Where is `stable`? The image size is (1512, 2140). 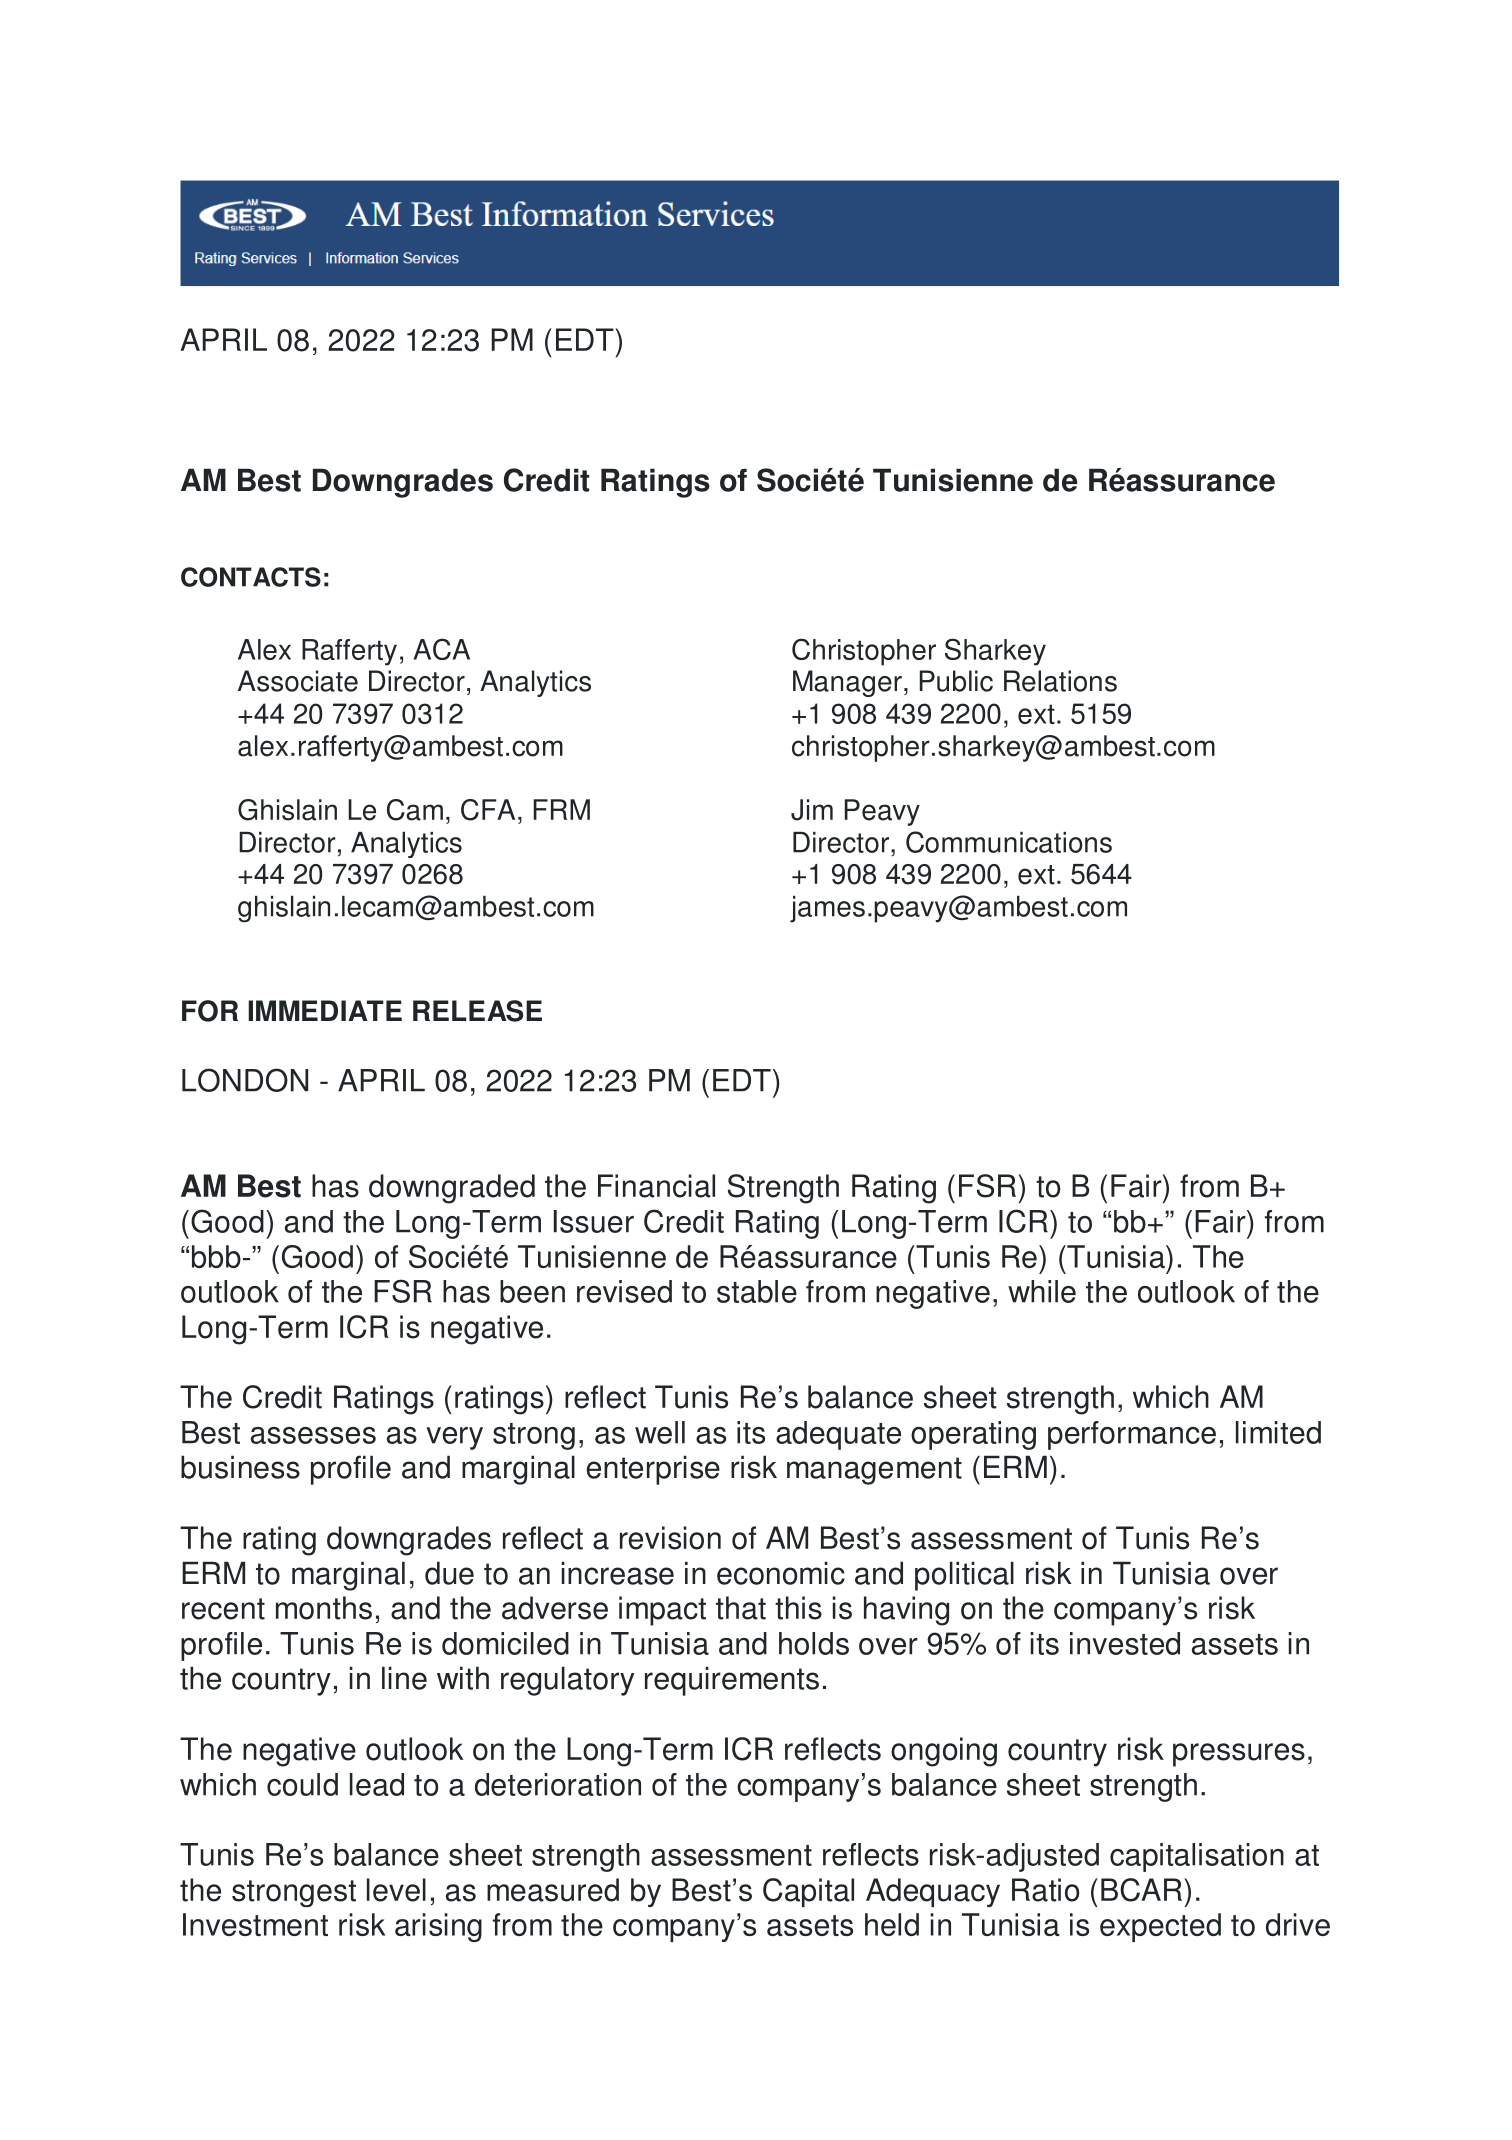 stable is located at coordinates (757, 1291).
